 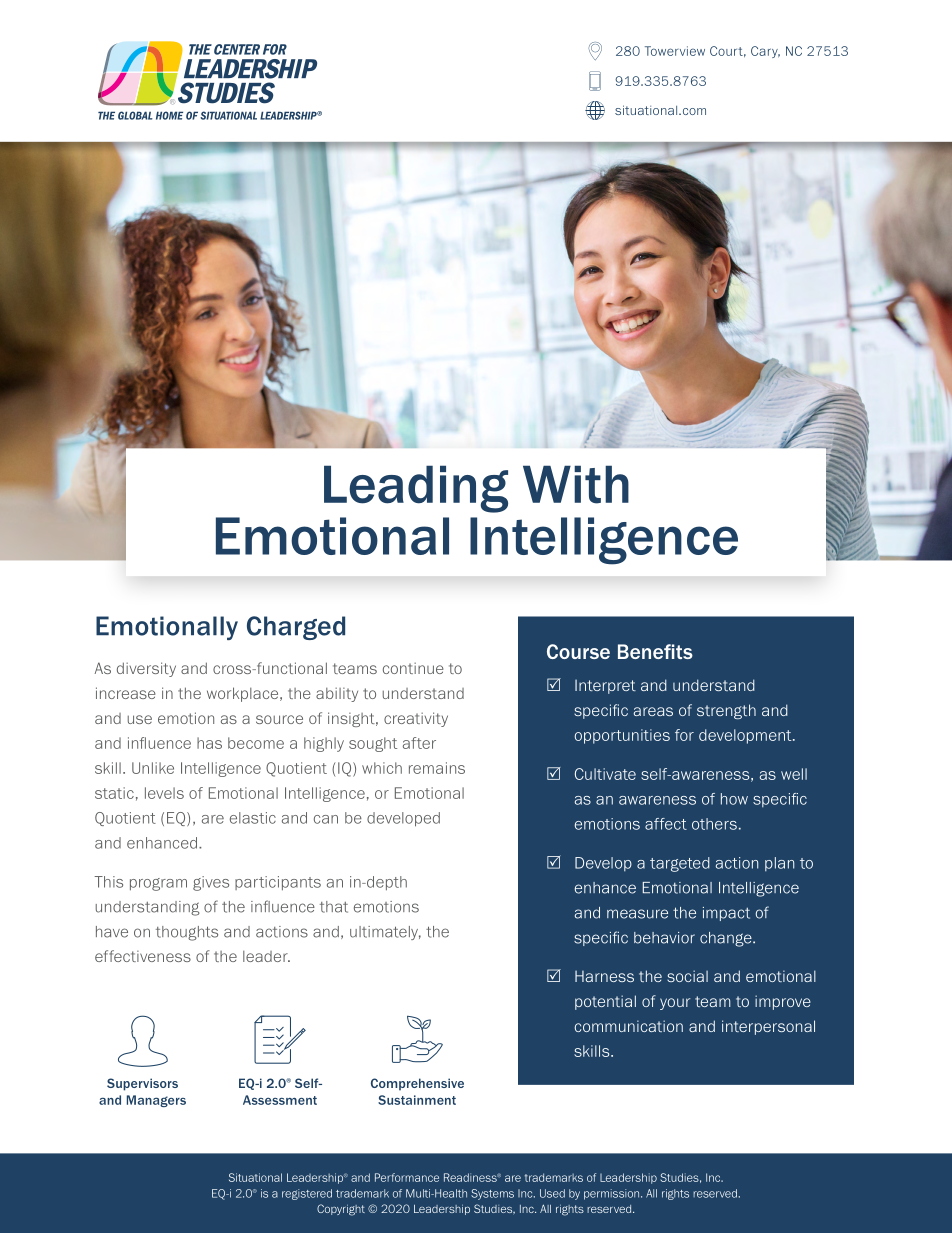 What do you see at coordinates (416, 489) in the screenshot?
I see `Leading` at bounding box center [416, 489].
